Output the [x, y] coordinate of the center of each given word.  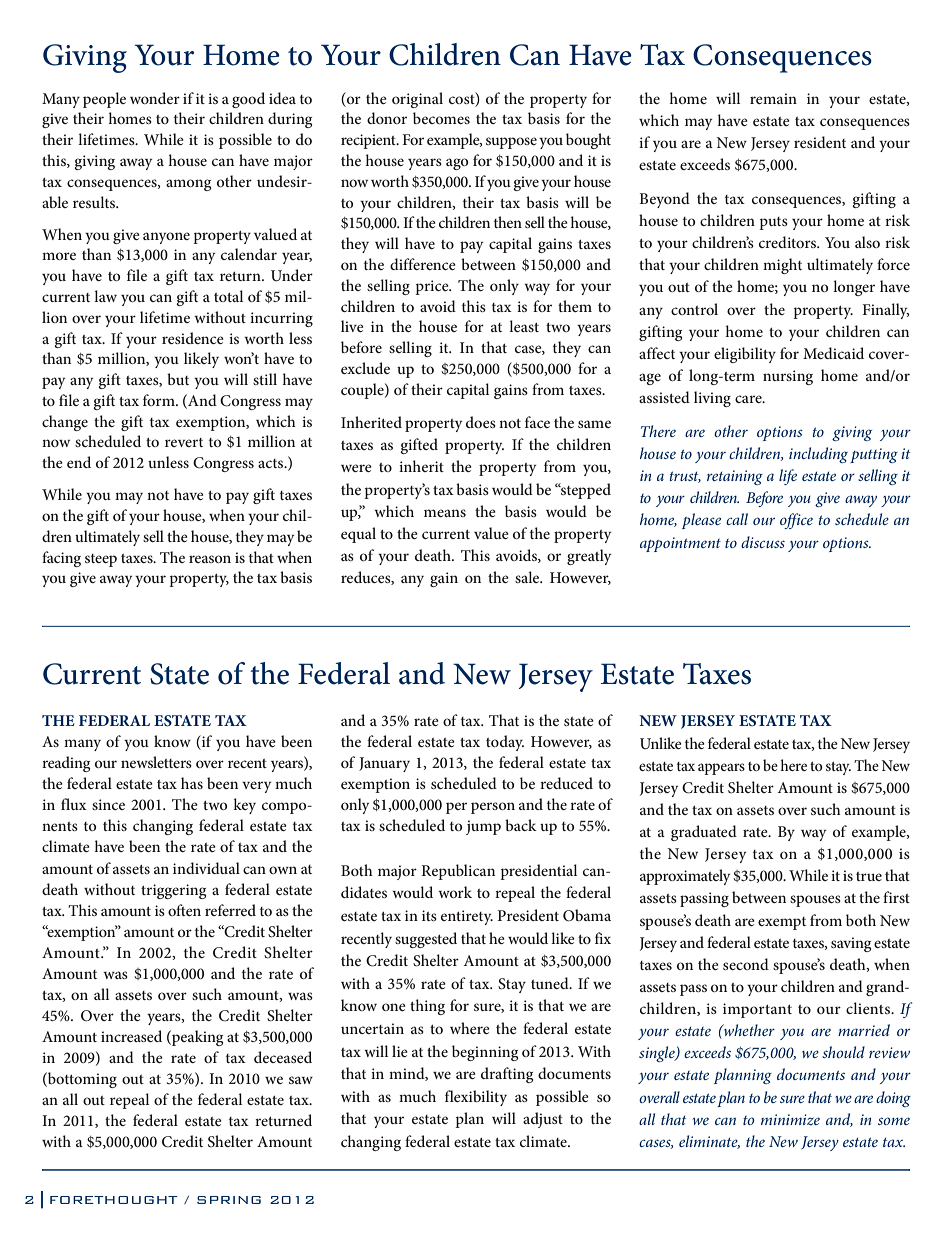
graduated [704, 833]
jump [483, 827]
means [445, 513]
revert [184, 442]
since [108, 804]
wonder [155, 98]
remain [773, 98]
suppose [511, 143]
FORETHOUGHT [114, 1200]
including [818, 455]
